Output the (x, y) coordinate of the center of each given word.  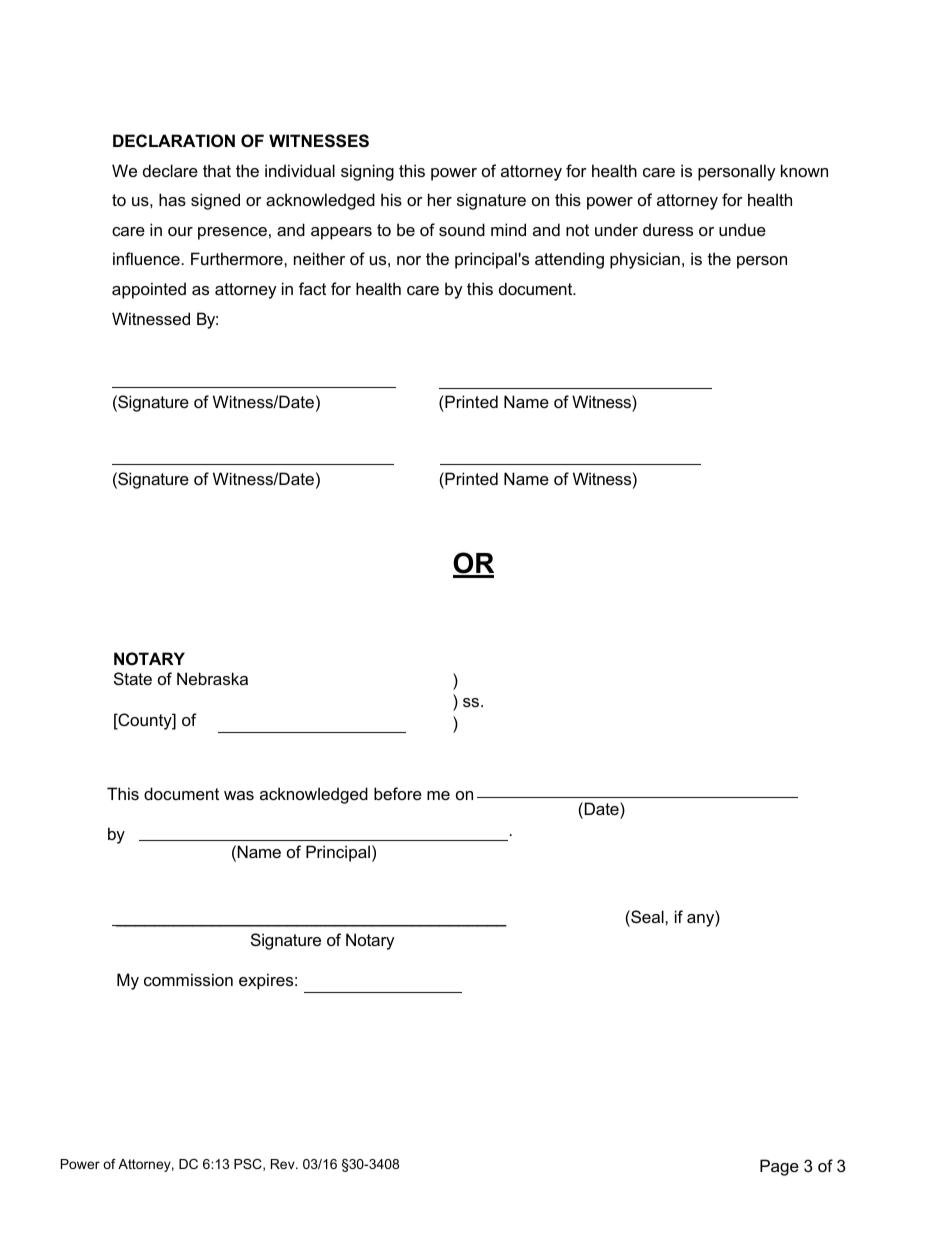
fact (312, 288)
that (217, 170)
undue (742, 229)
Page (779, 1167)
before (398, 793)
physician (645, 260)
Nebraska (212, 678)
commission (188, 979)
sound (462, 229)
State (133, 678)
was (239, 795)
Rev (284, 1164)
